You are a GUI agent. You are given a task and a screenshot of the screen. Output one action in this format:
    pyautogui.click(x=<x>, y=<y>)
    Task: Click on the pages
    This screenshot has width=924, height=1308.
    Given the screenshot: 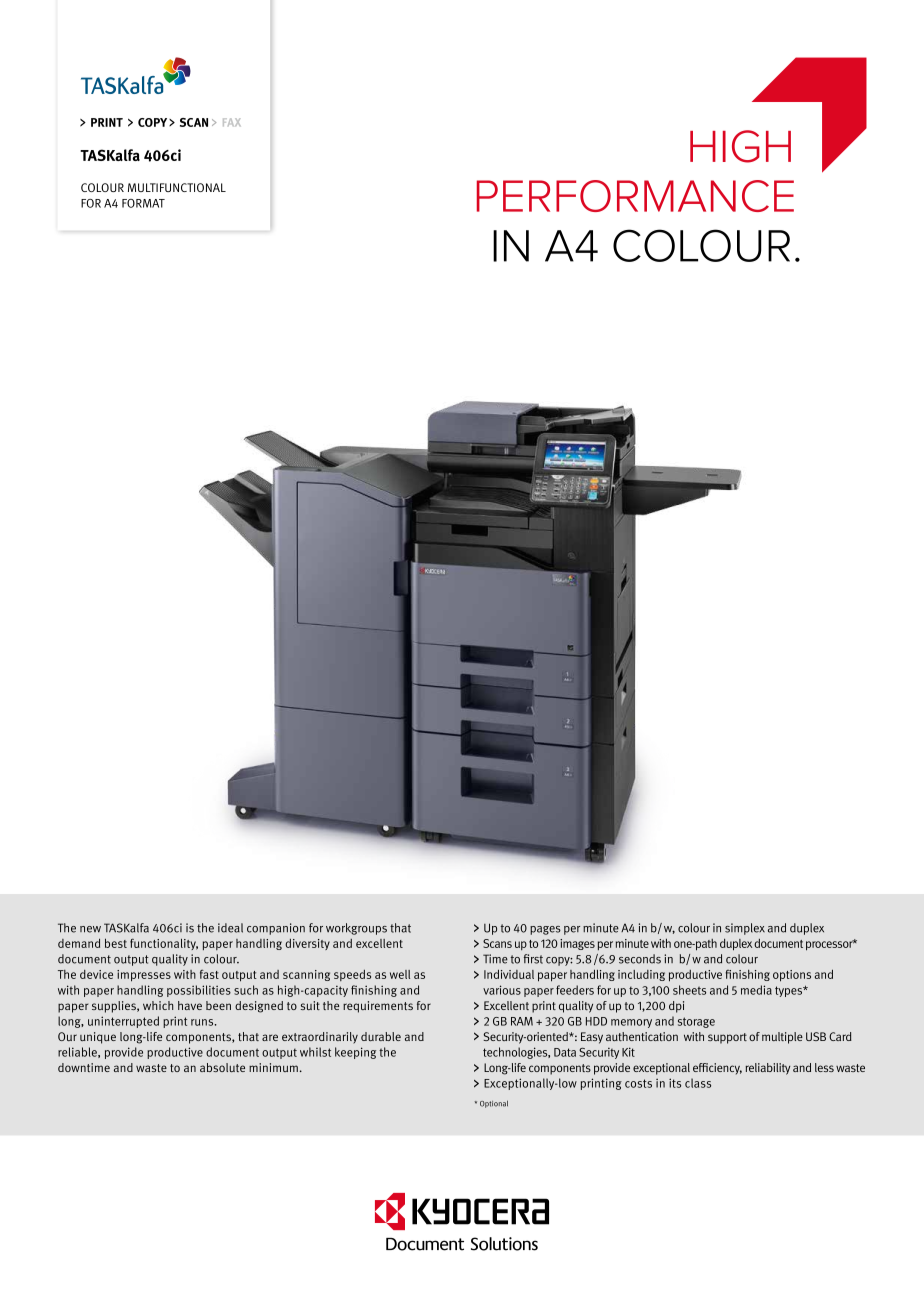 What is the action you would take?
    pyautogui.click(x=545, y=930)
